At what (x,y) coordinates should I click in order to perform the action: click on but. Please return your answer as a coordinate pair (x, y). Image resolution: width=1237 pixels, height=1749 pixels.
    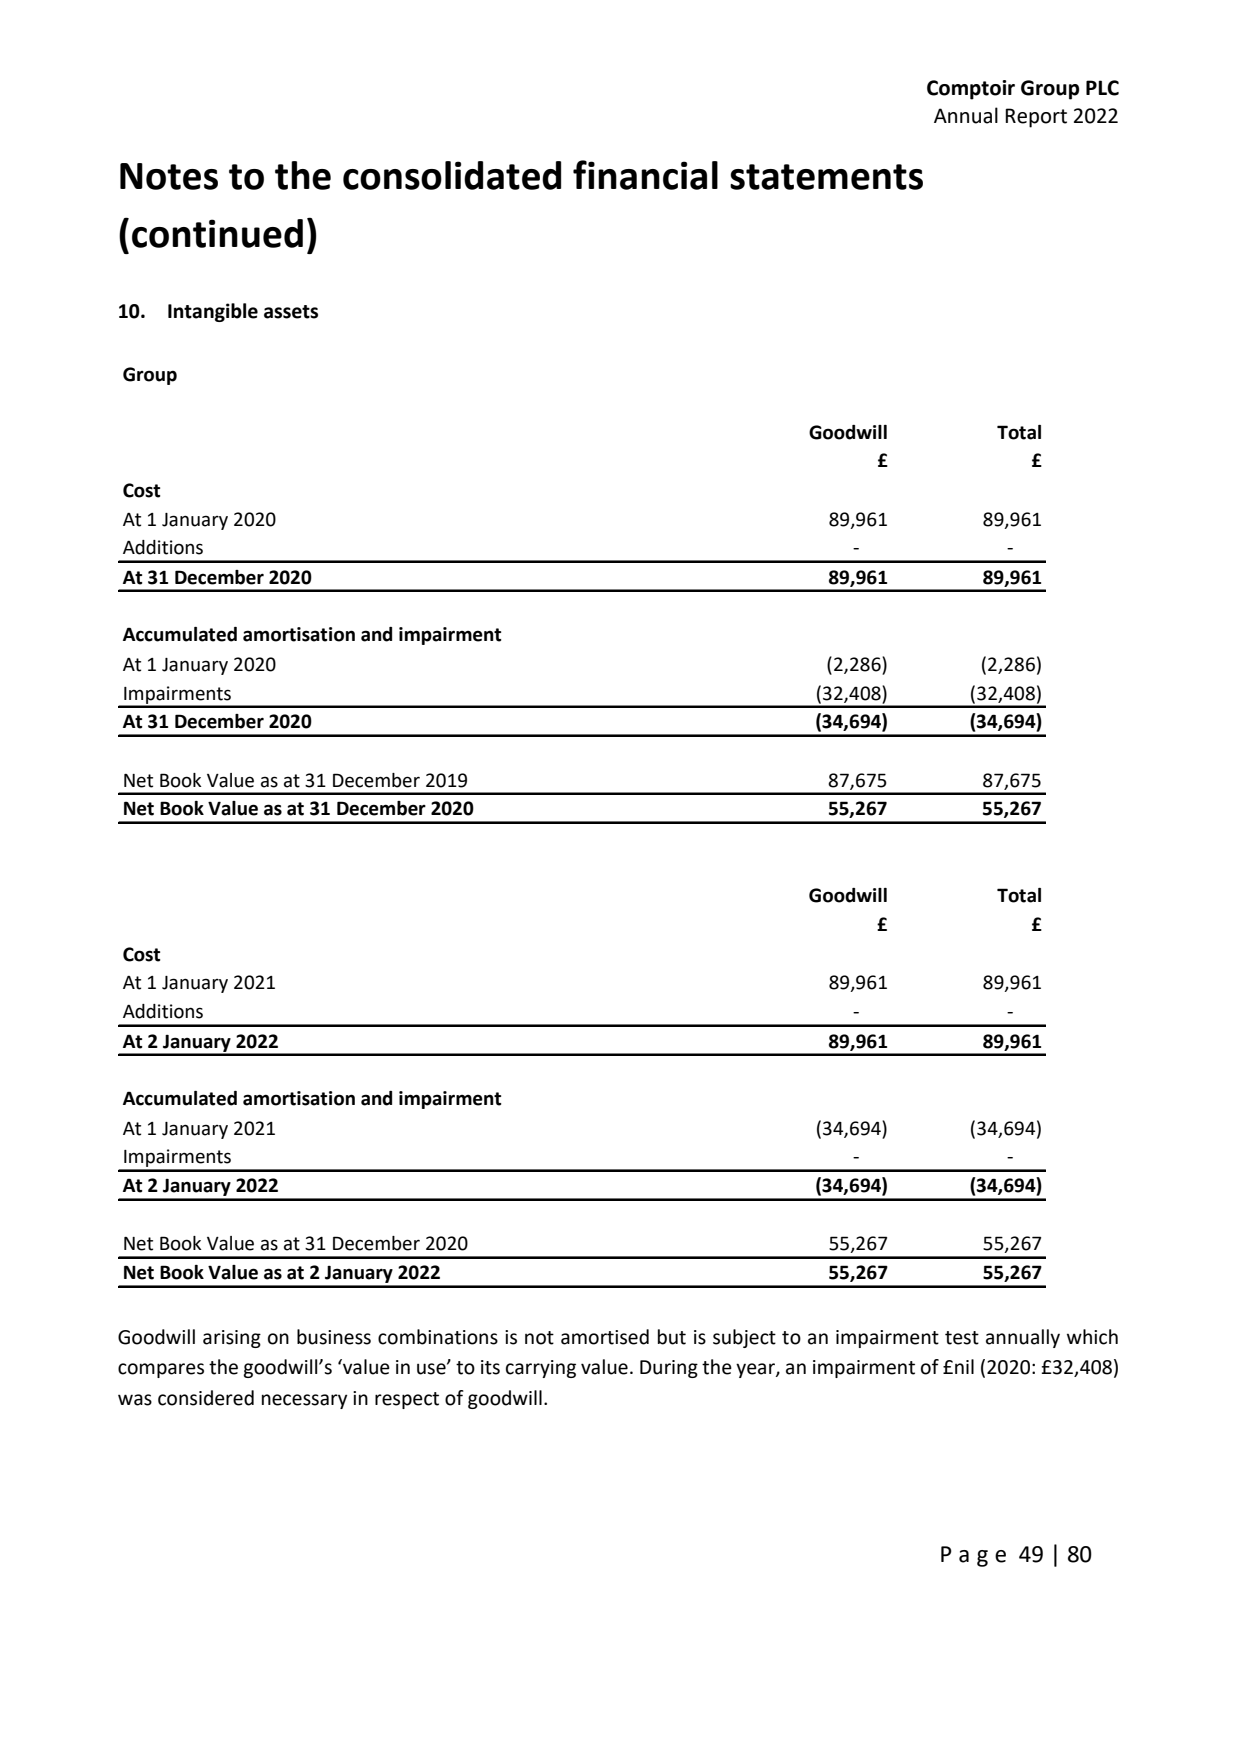
    Looking at the image, I should click on (672, 1337).
